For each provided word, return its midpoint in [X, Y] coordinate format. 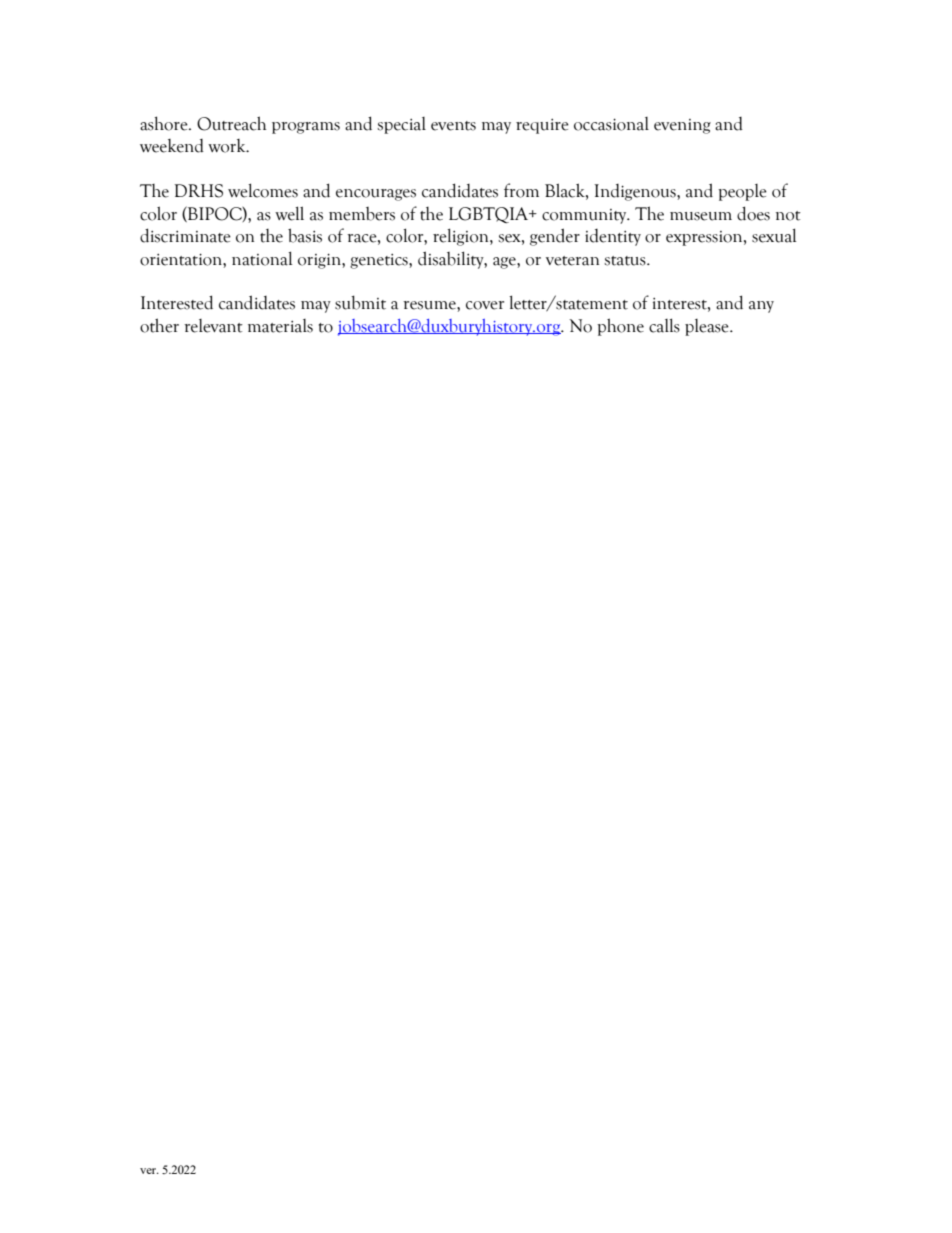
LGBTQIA [490, 215]
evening [682, 126]
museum [701, 216]
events [453, 126]
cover [485, 305]
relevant [213, 326]
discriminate [185, 235]
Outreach [231, 123]
